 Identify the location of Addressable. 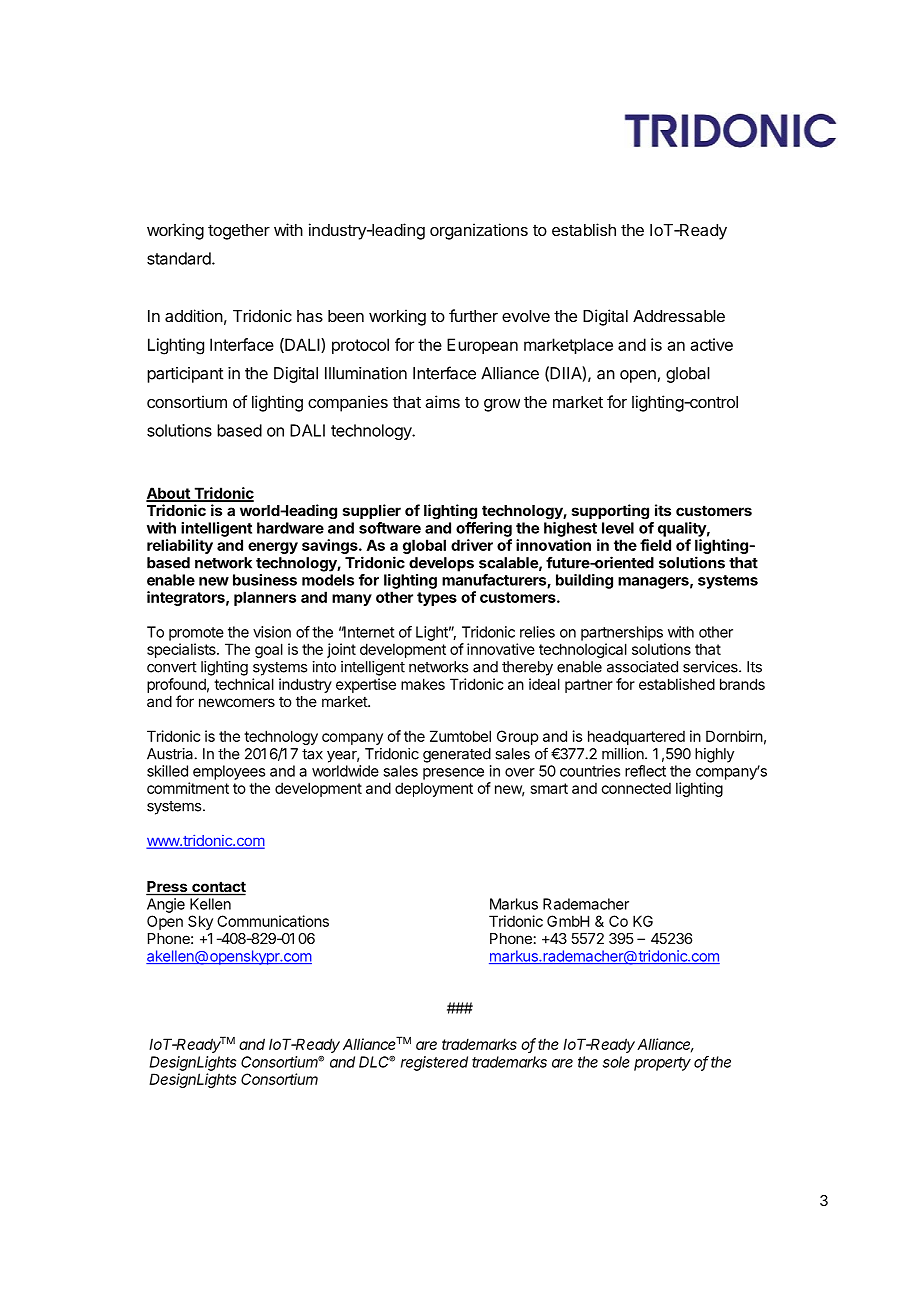
(679, 316).
